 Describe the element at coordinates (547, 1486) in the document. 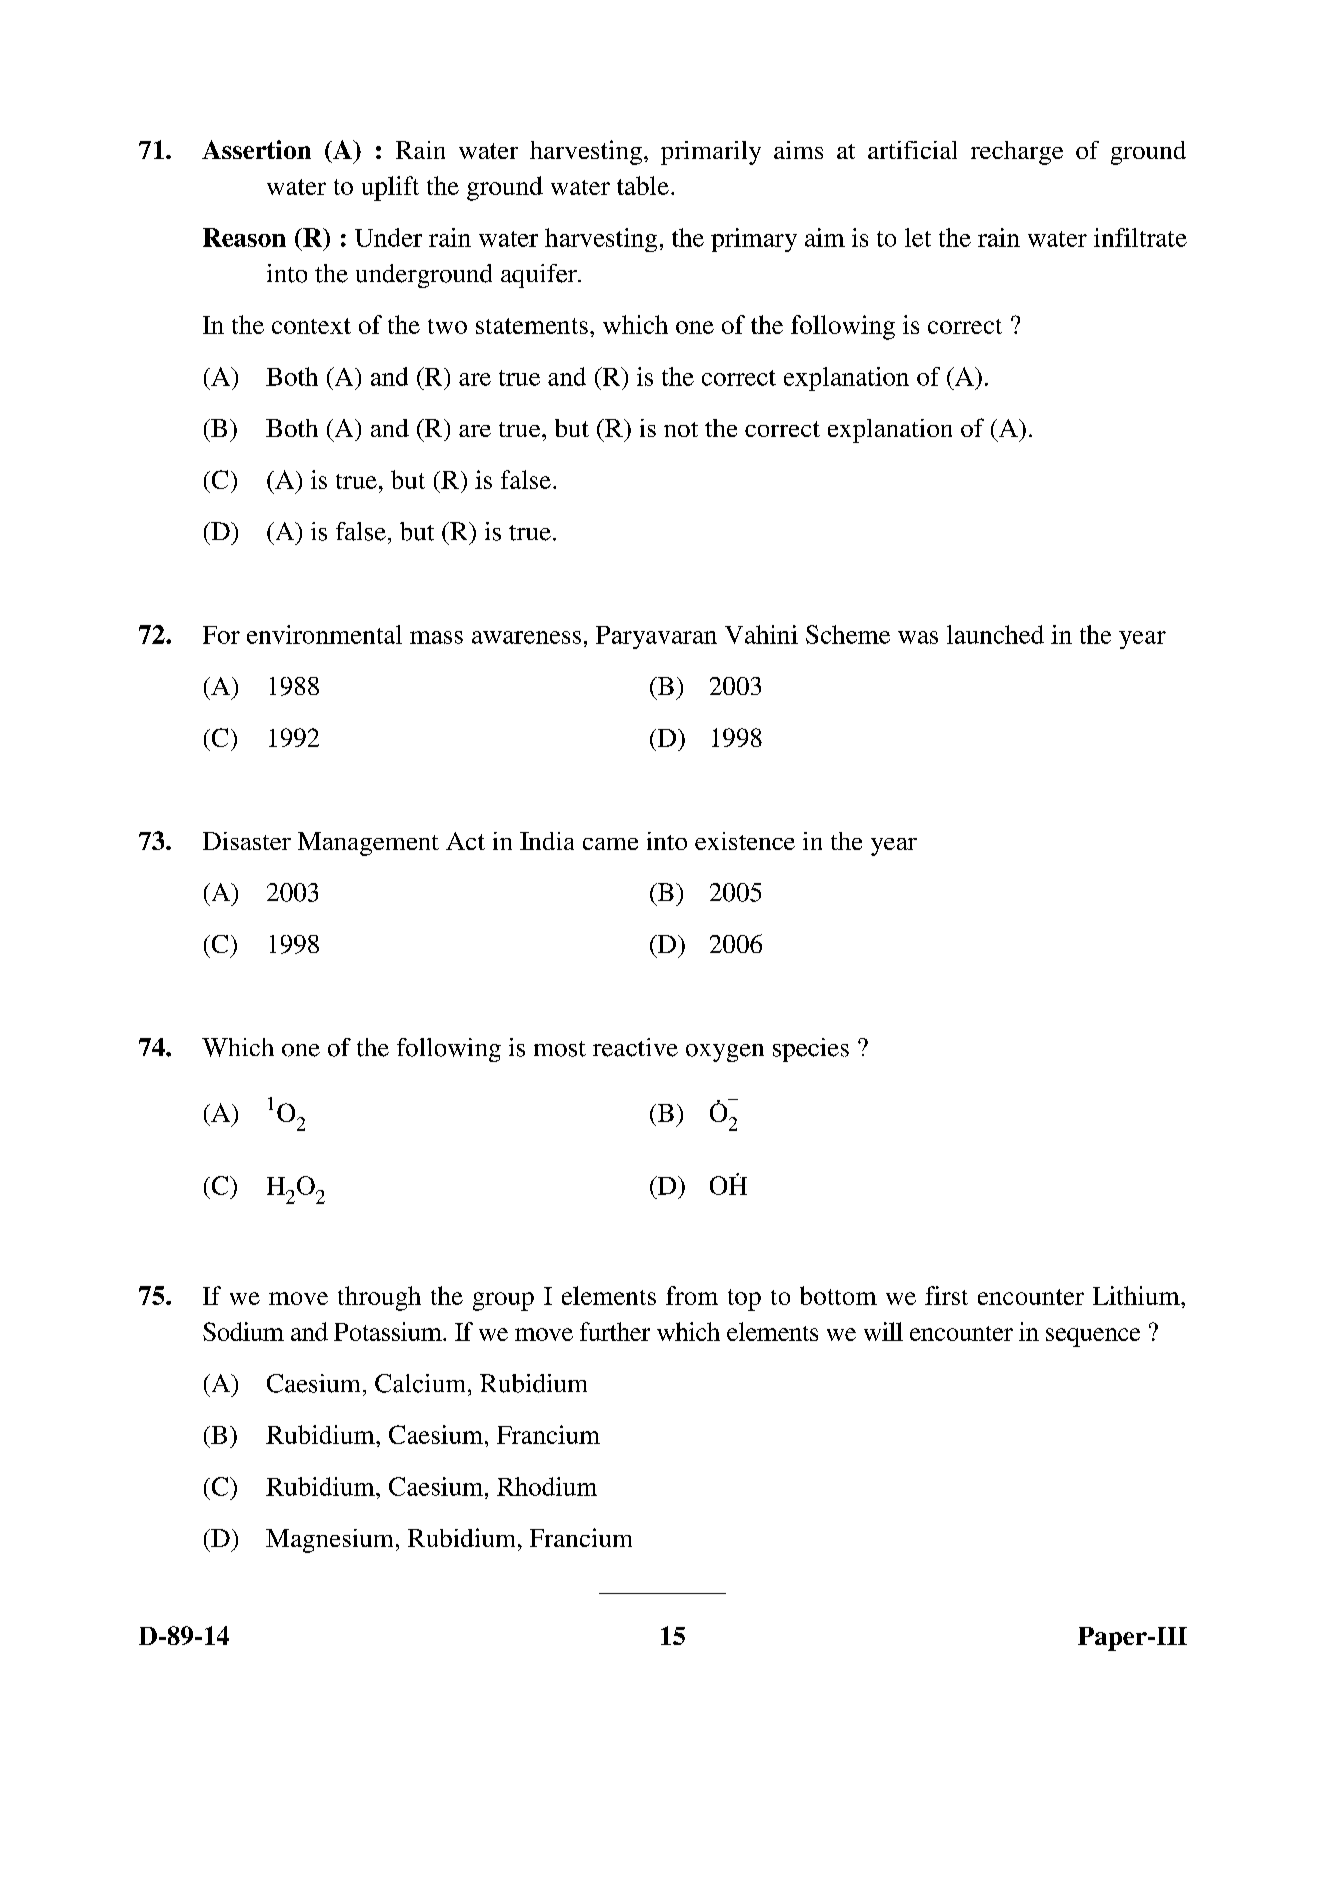

I see `Rhodium` at that location.
